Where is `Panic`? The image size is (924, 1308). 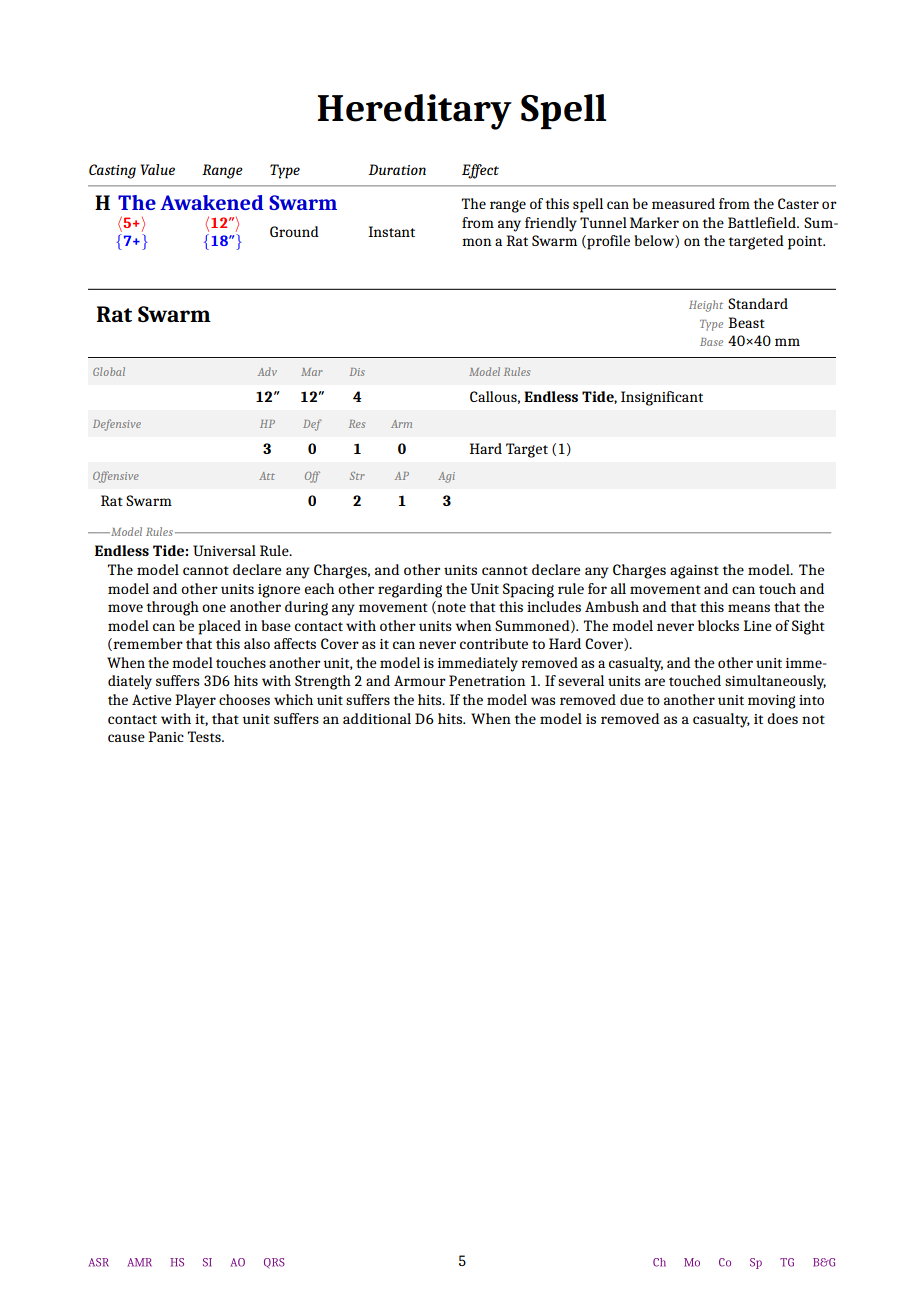 Panic is located at coordinates (166, 736).
